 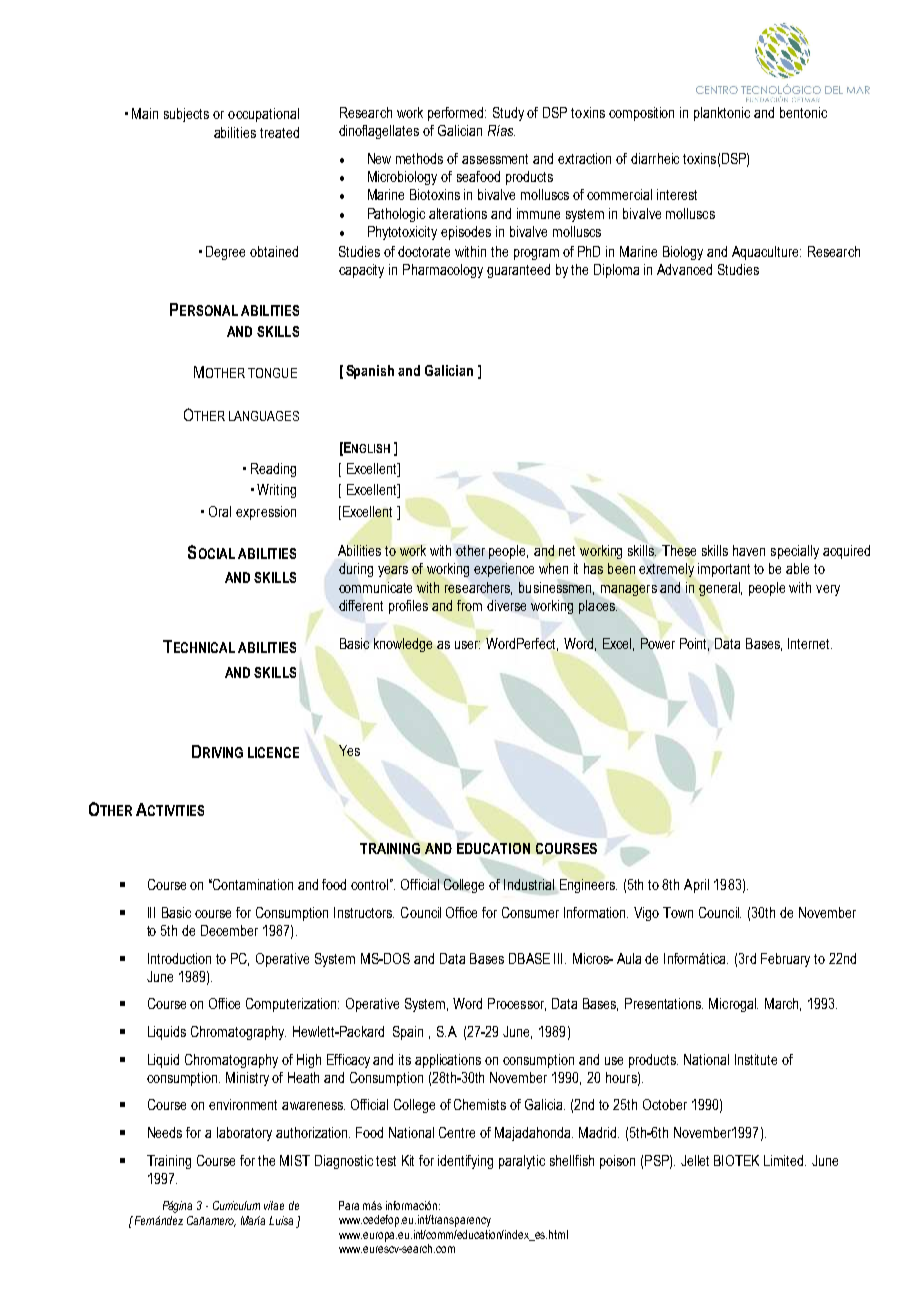 What do you see at coordinates (504, 570) in the page?
I see `experience` at bounding box center [504, 570].
